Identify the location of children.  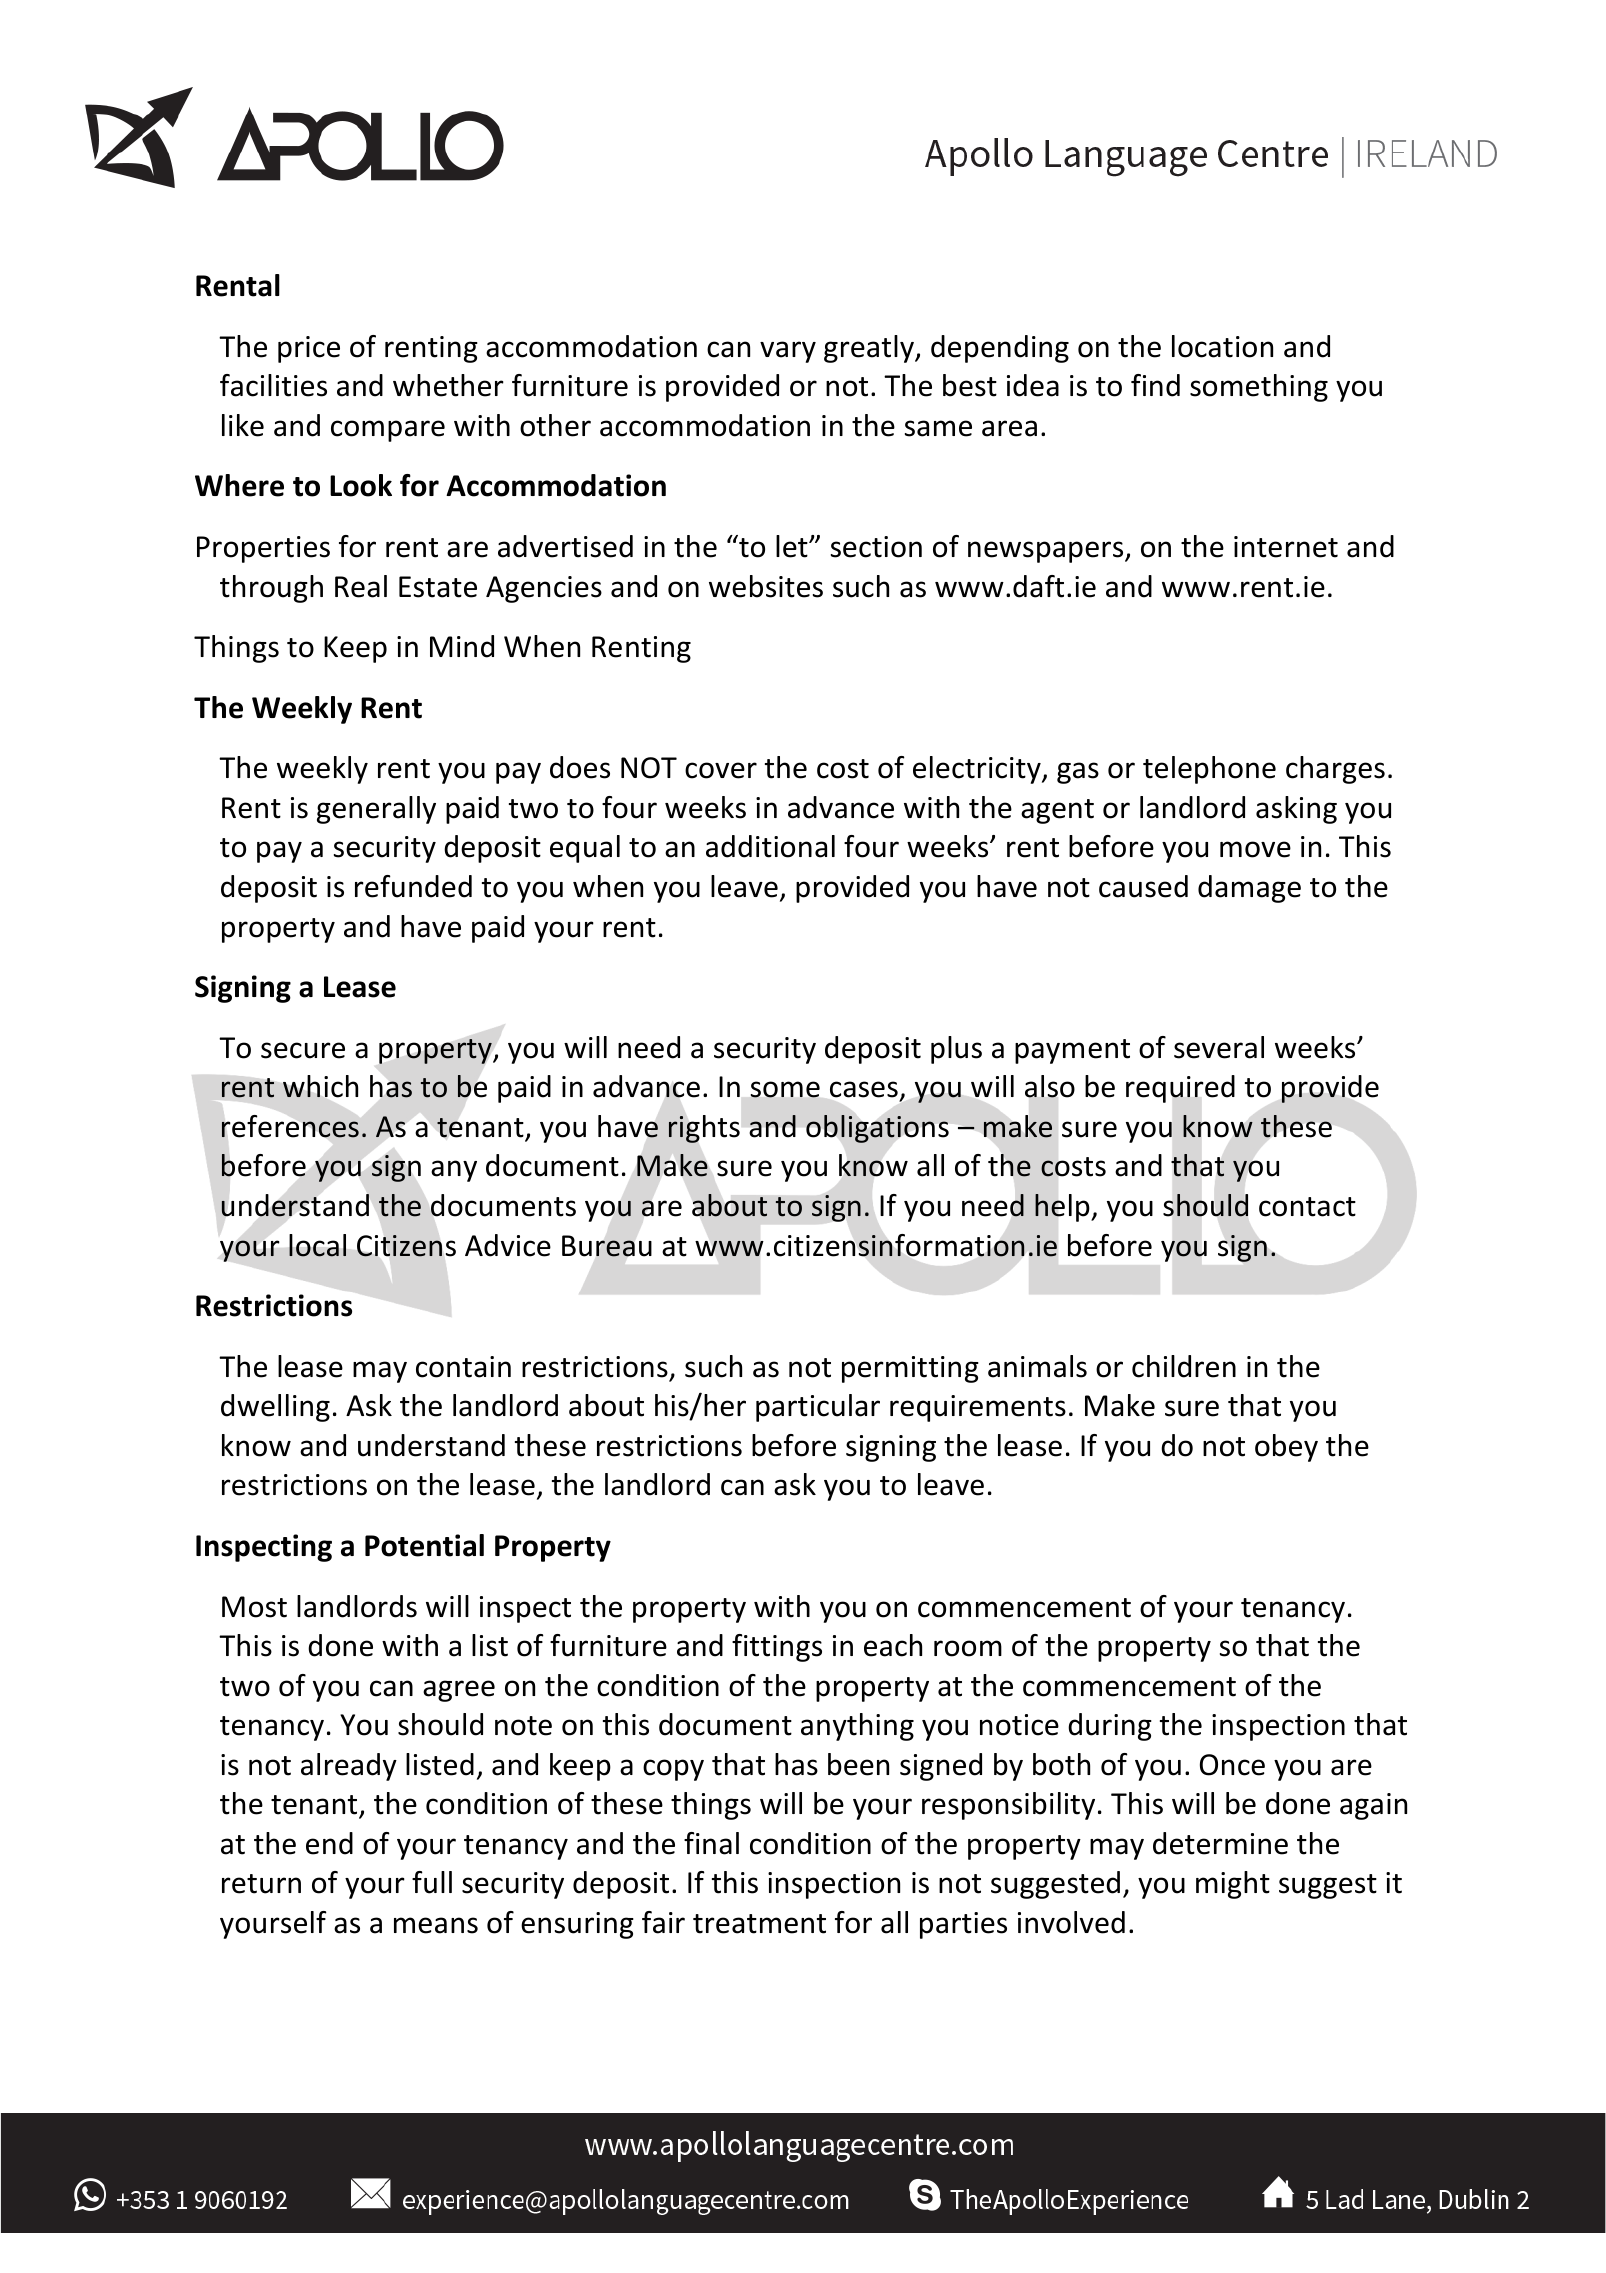
(1184, 1366).
